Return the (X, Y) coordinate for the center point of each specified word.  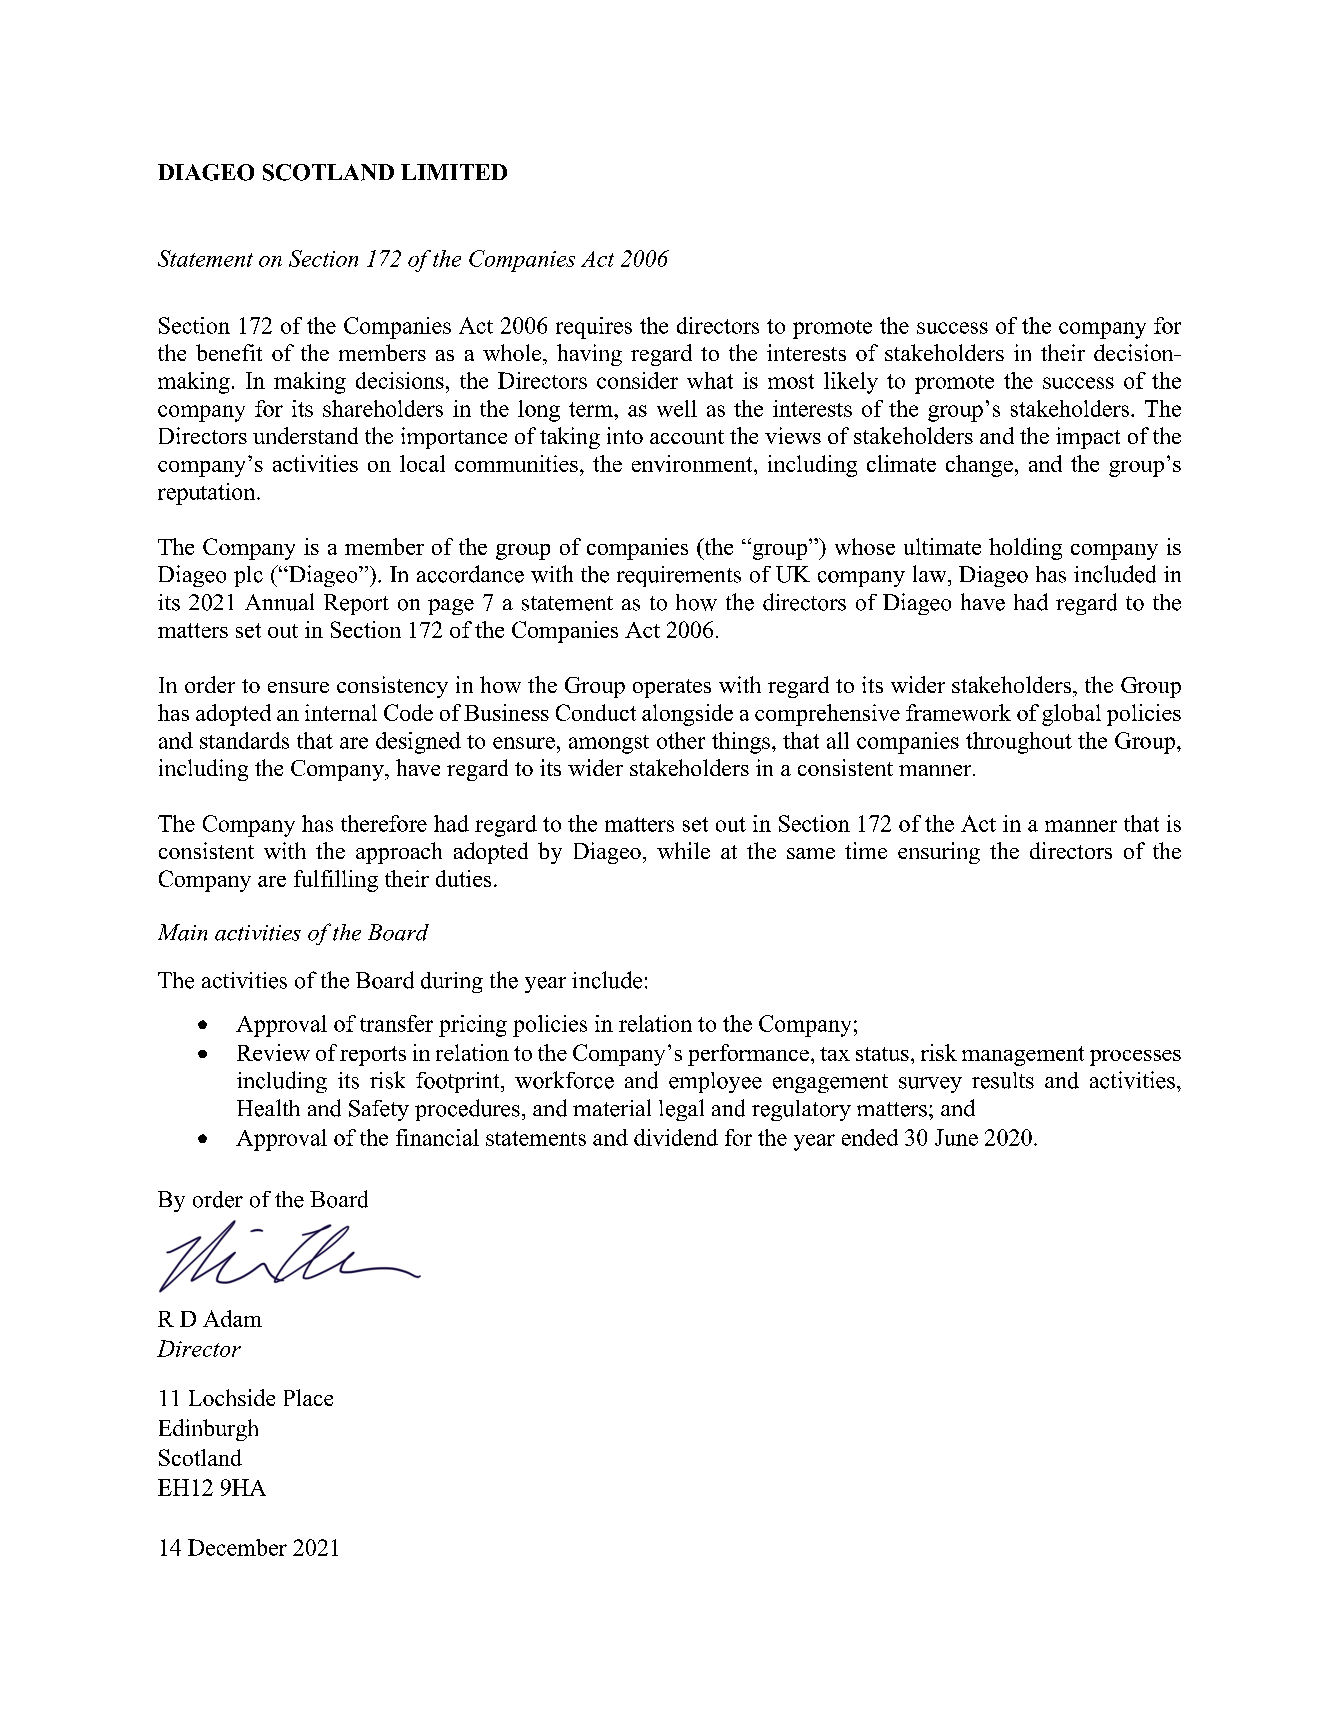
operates (672, 688)
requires (594, 328)
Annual (279, 602)
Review (273, 1052)
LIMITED (454, 172)
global (1071, 715)
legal (681, 1110)
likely (851, 383)
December (237, 1547)
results (1003, 1080)
